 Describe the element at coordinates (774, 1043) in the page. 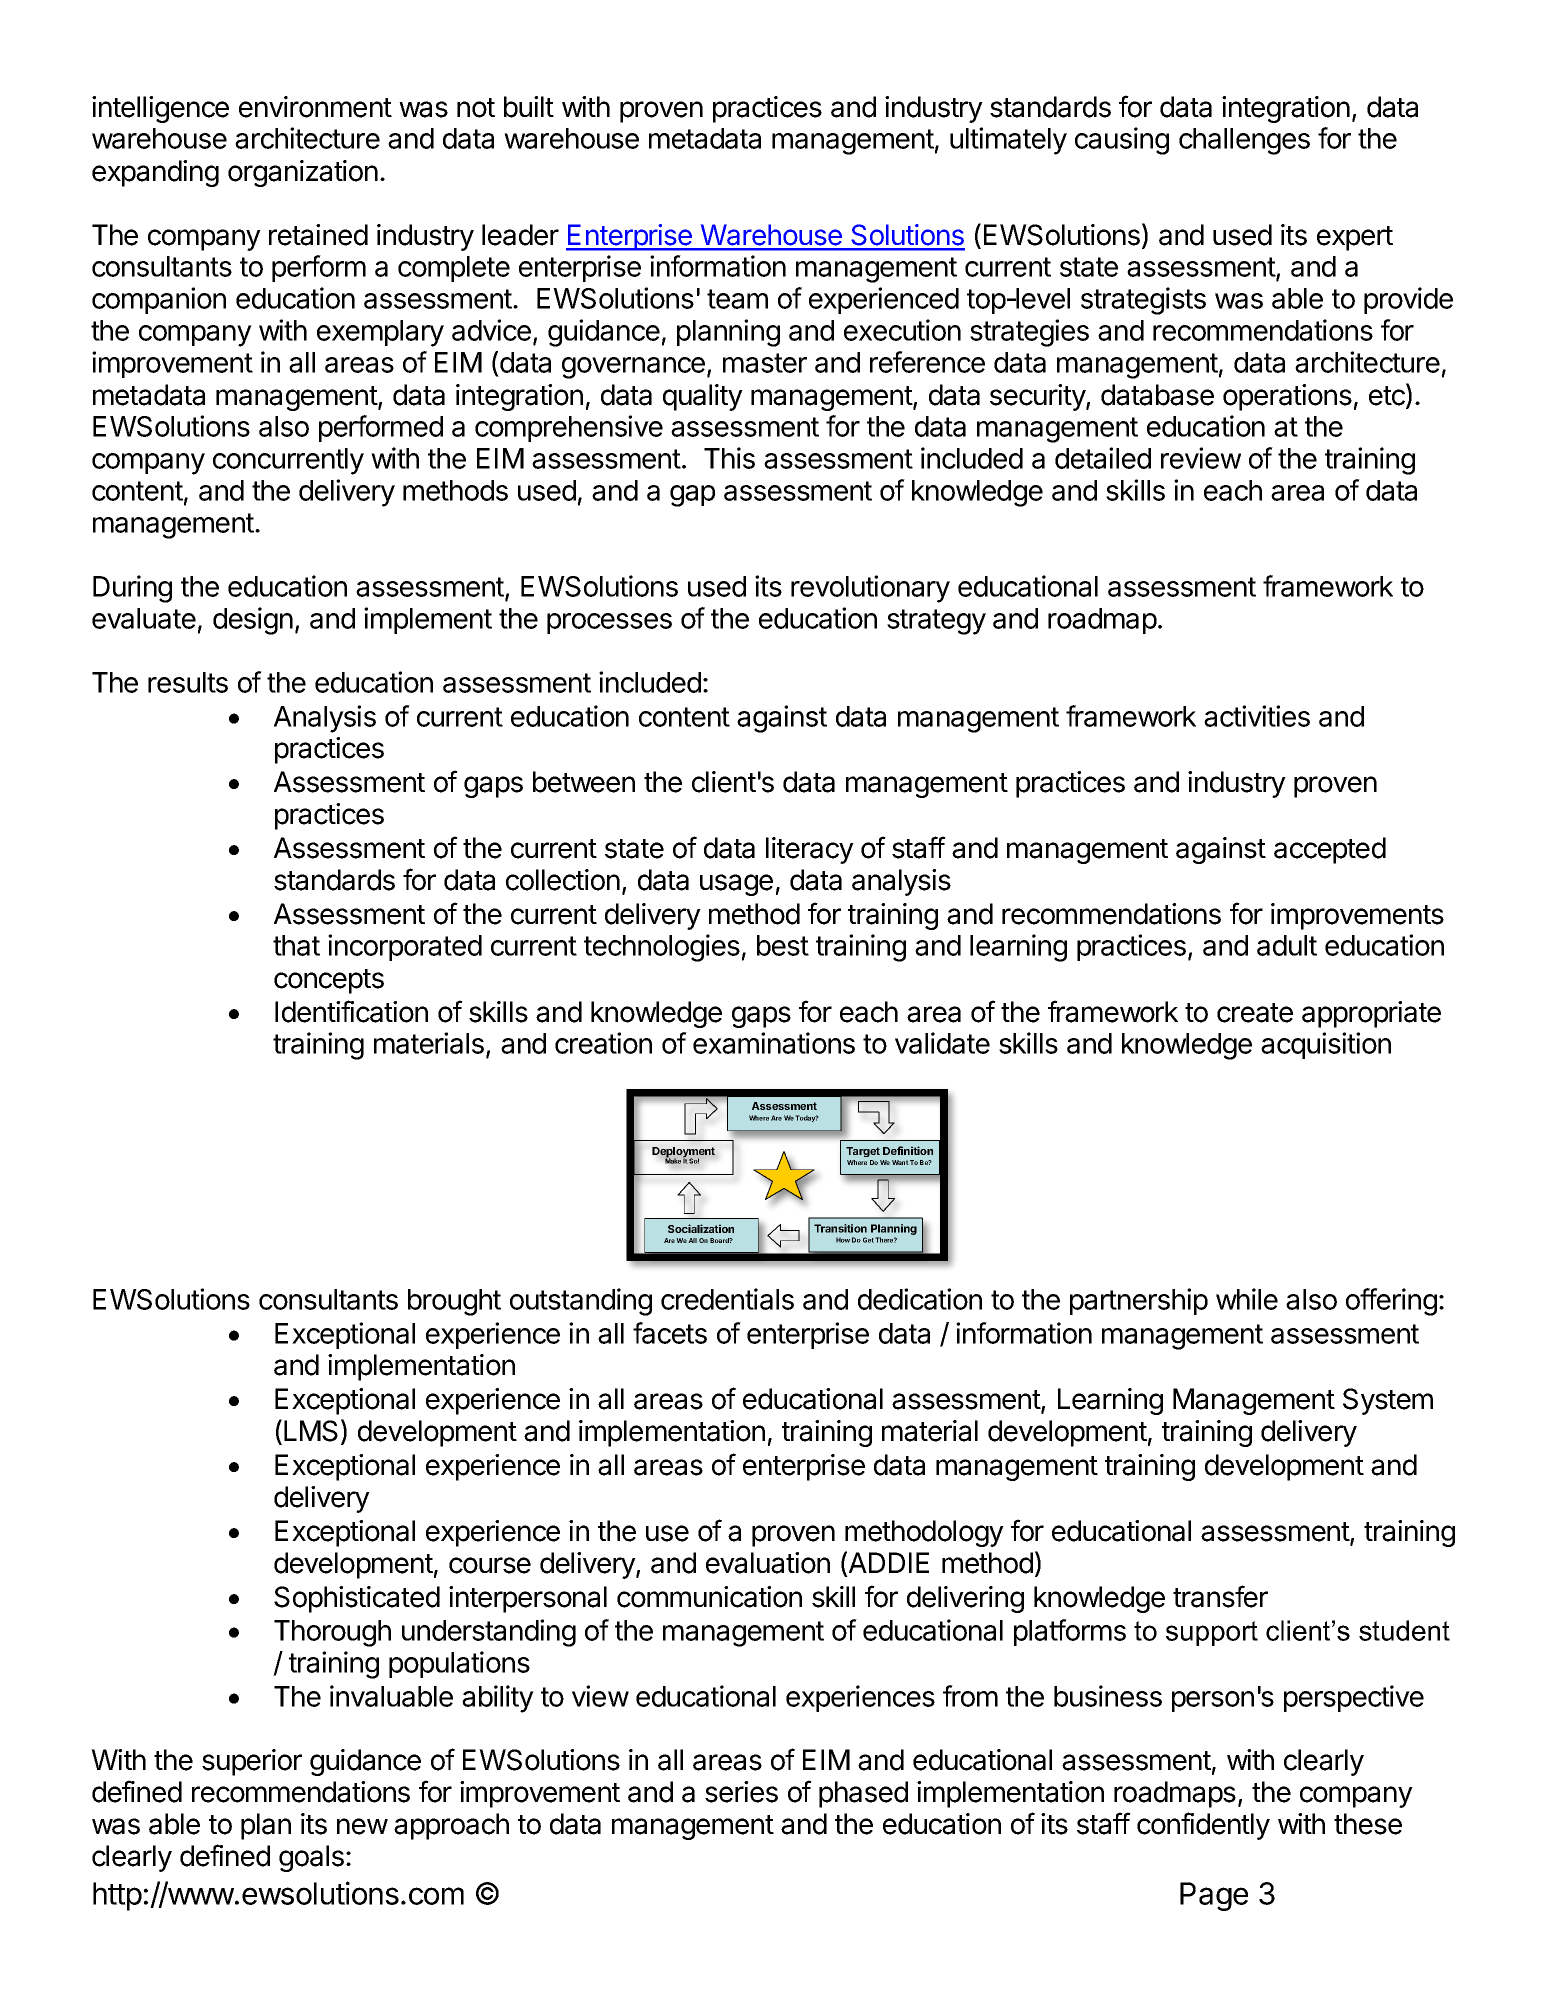

I see `examinations` at that location.
